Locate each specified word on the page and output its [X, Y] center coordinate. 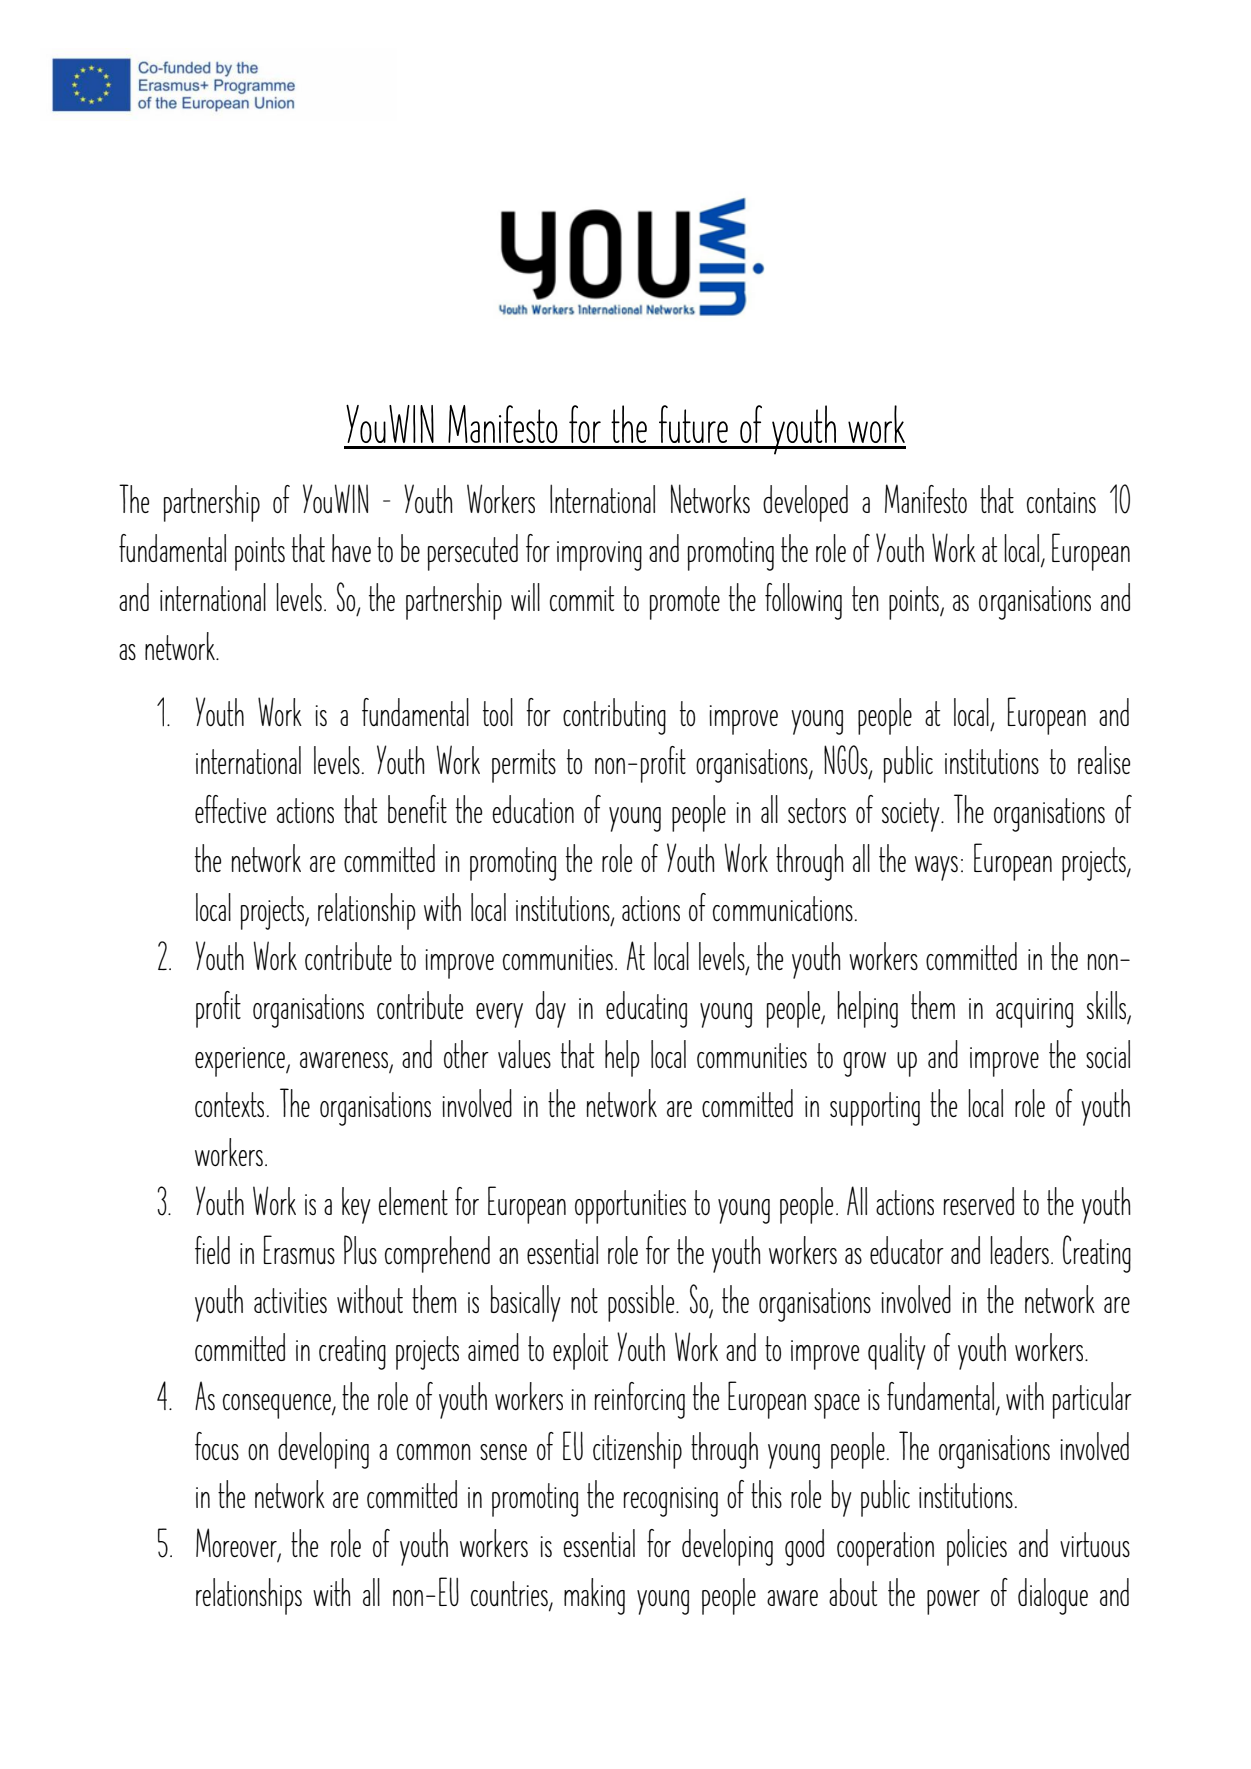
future [693, 424]
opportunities [630, 1207]
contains [1061, 500]
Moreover [237, 1544]
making [594, 1596]
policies [977, 1547]
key [356, 1205]
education [533, 809]
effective [230, 809]
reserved [978, 1201]
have [351, 548]
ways [936, 868]
